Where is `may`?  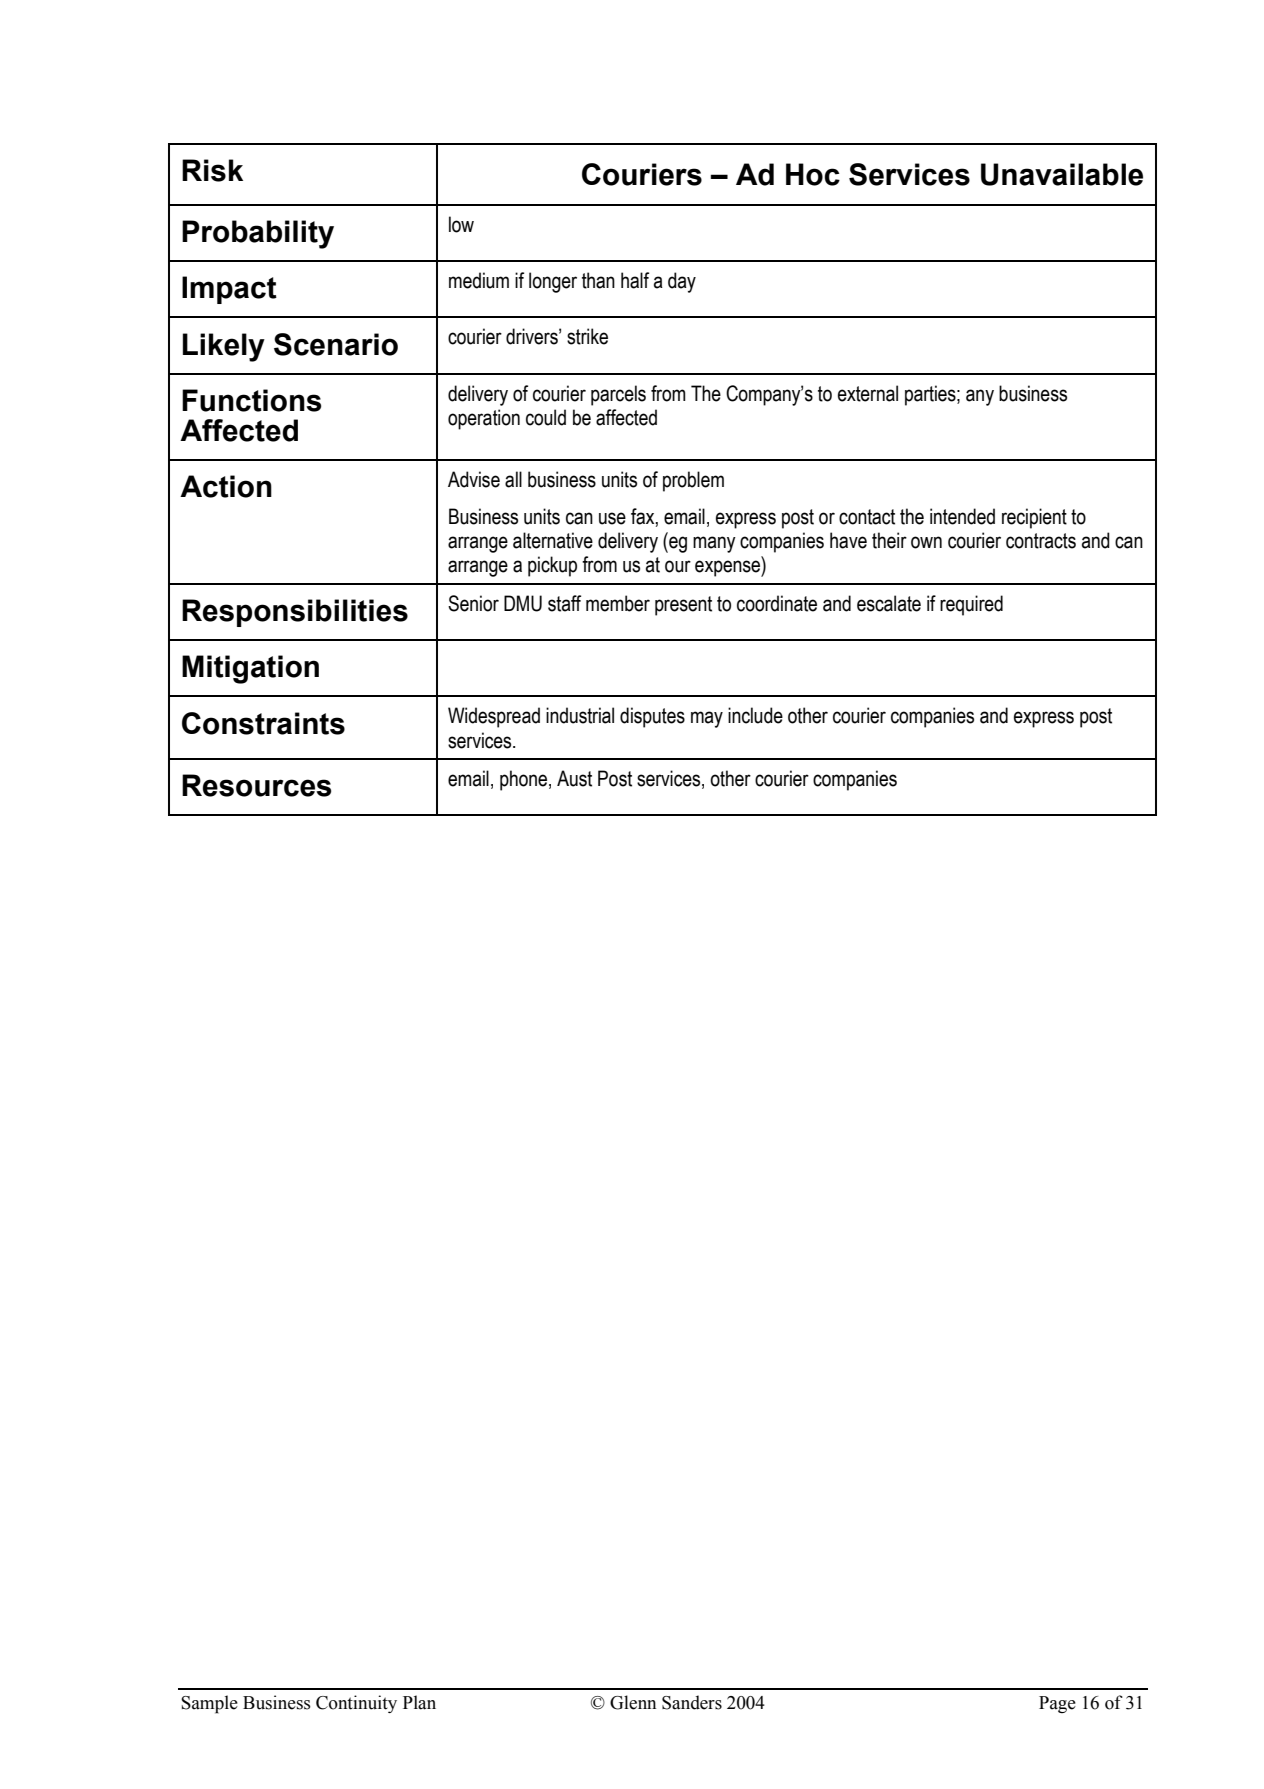 may is located at coordinates (707, 719).
